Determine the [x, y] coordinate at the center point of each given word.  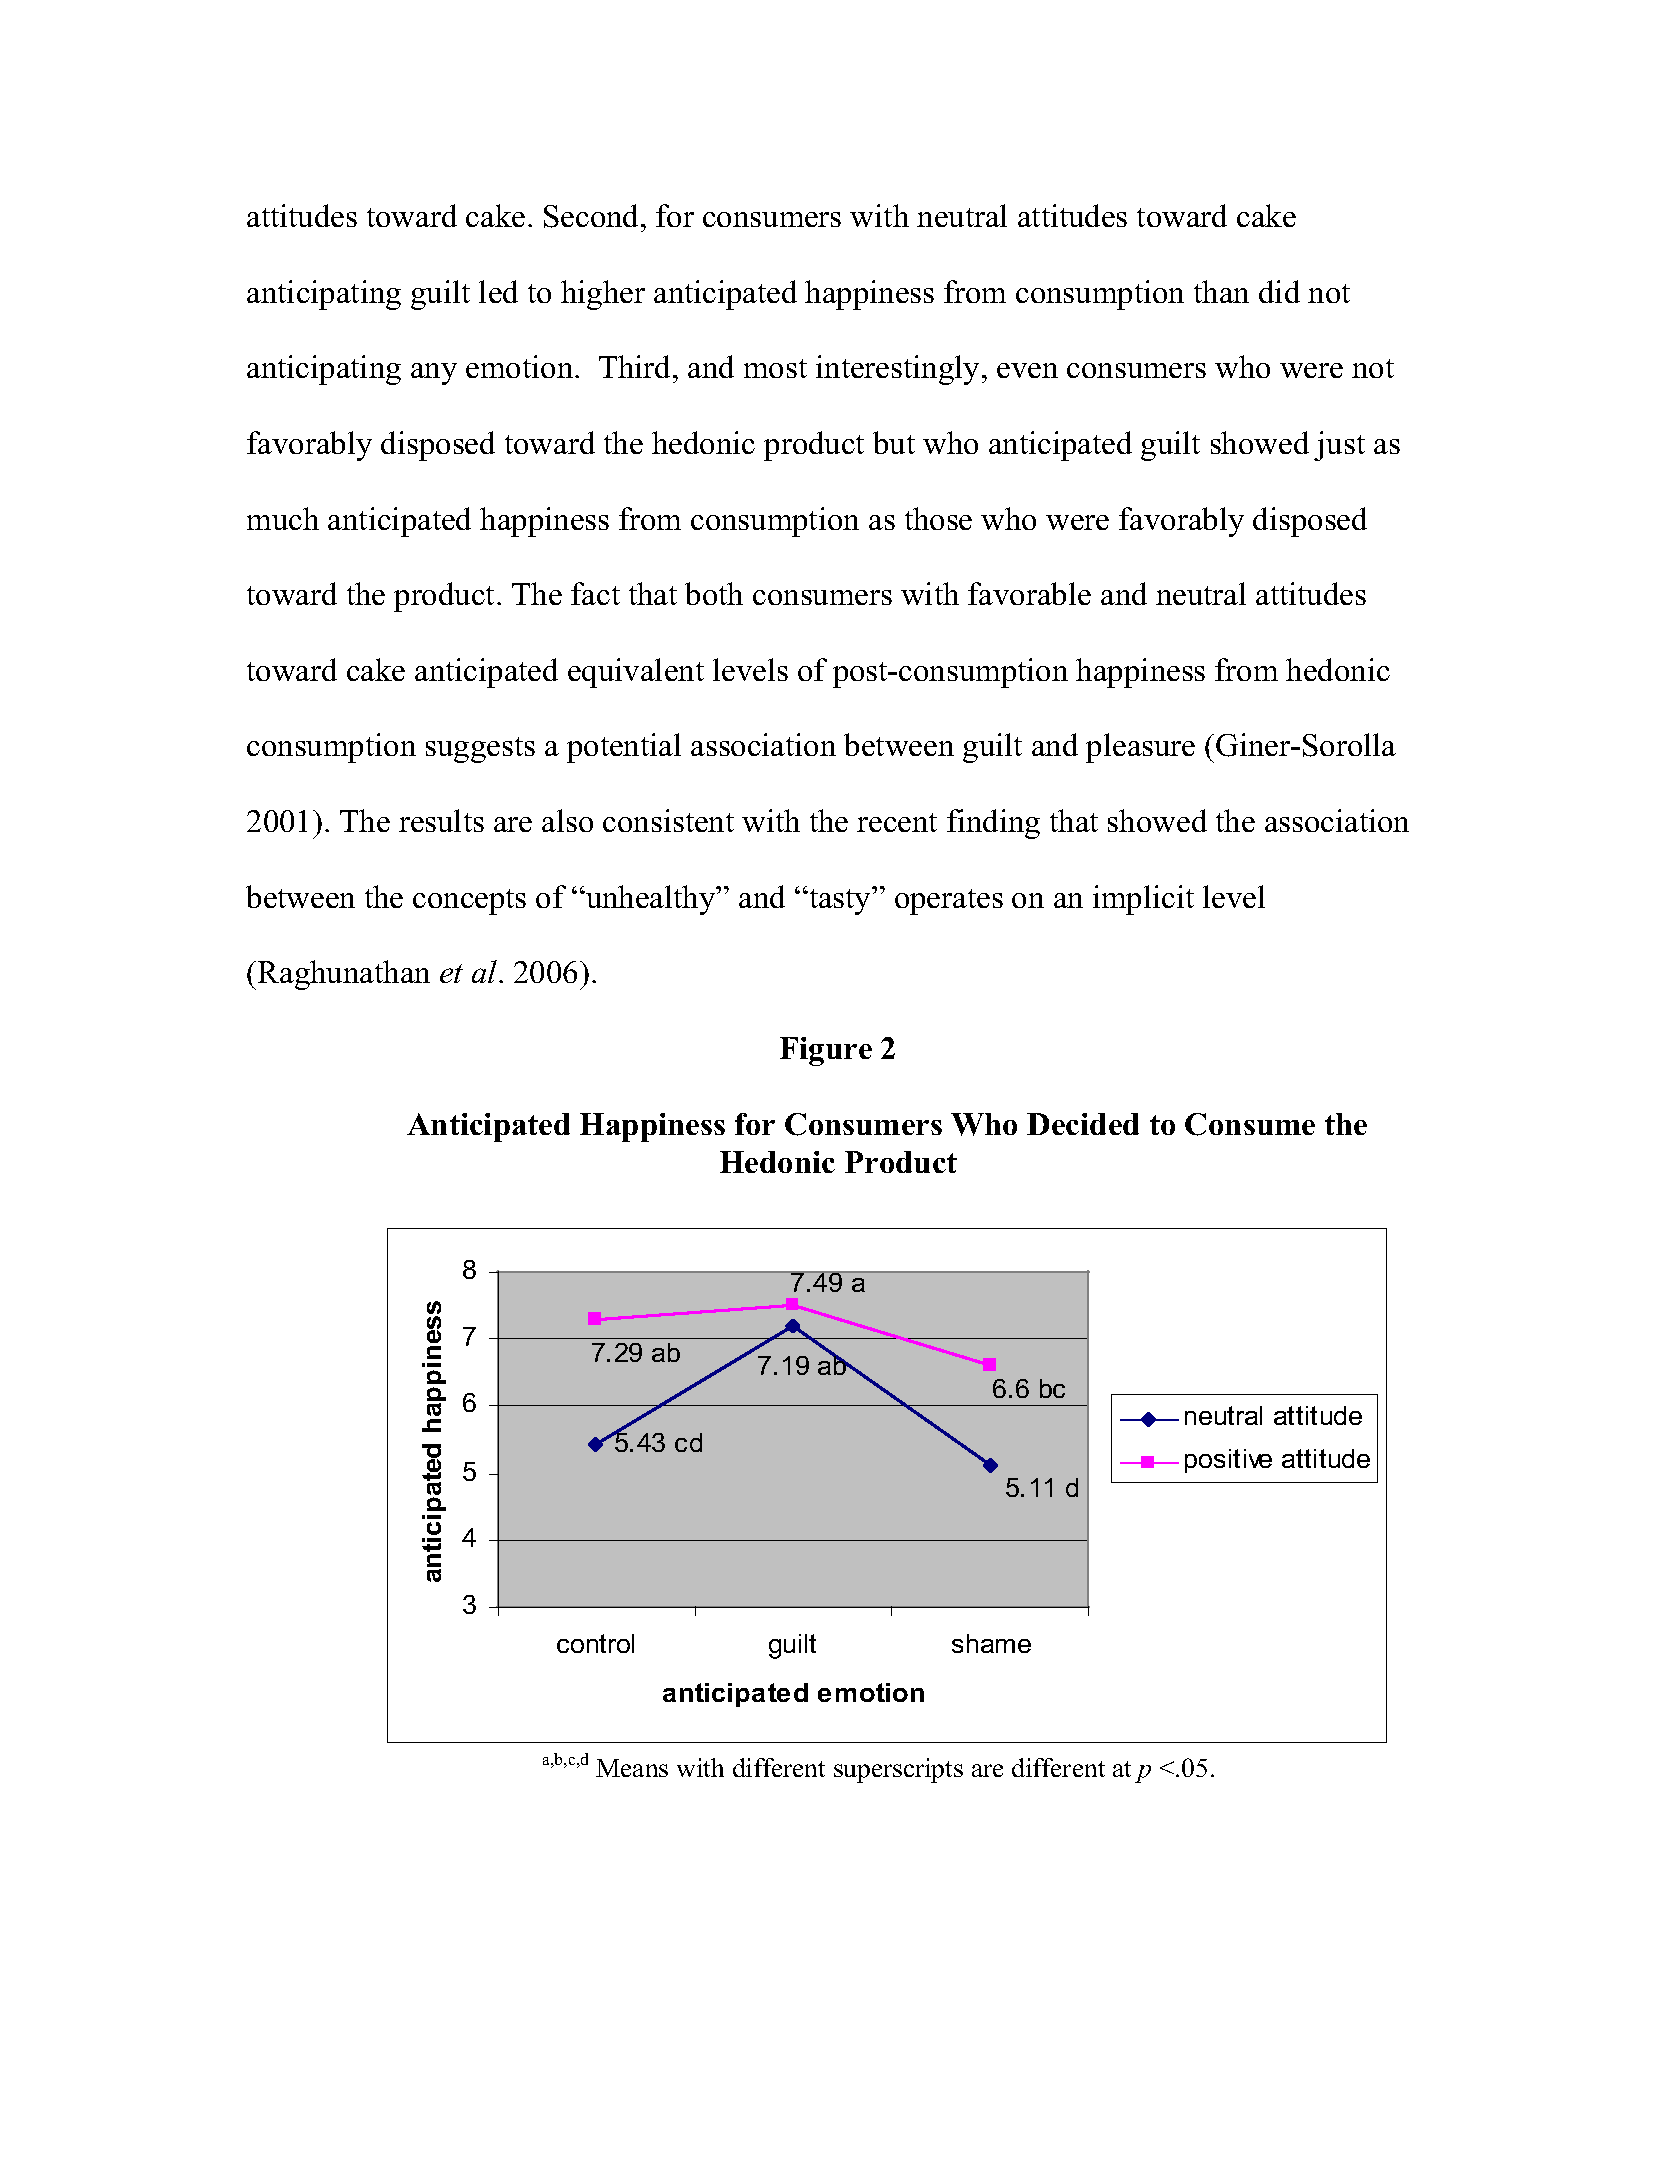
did [1279, 291]
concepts [469, 902]
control [595, 1643]
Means [632, 1768]
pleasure [1140, 748]
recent [897, 822]
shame [991, 1643]
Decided [1083, 1124]
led [498, 291]
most [775, 368]
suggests [480, 750]
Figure [826, 1051]
